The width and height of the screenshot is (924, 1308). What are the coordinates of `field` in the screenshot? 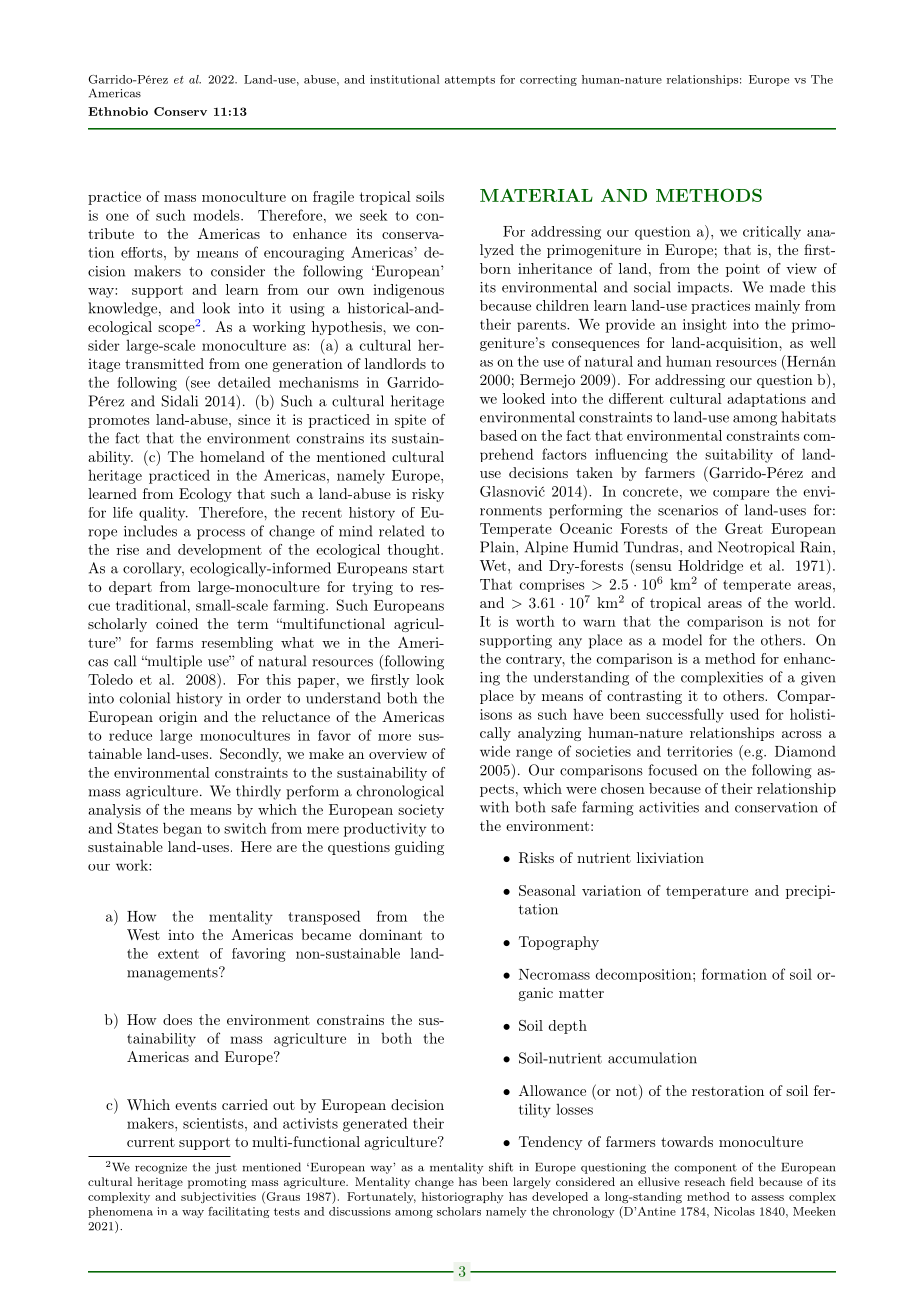 It's located at (742, 1181).
